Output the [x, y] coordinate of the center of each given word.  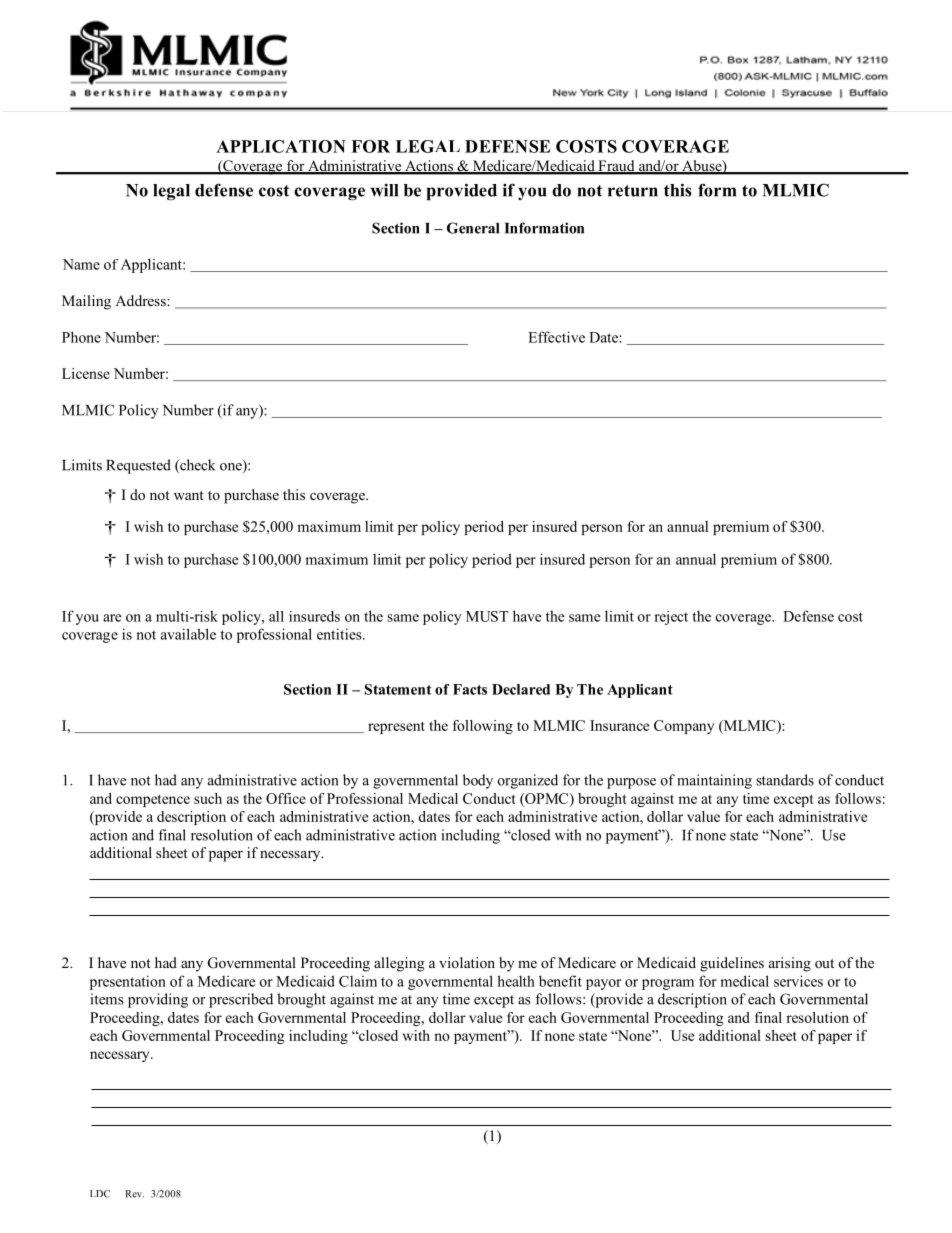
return [633, 191]
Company [684, 727]
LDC [100, 1194]
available [188, 634]
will [384, 190]
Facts [470, 689]
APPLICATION [281, 146]
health [516, 981]
